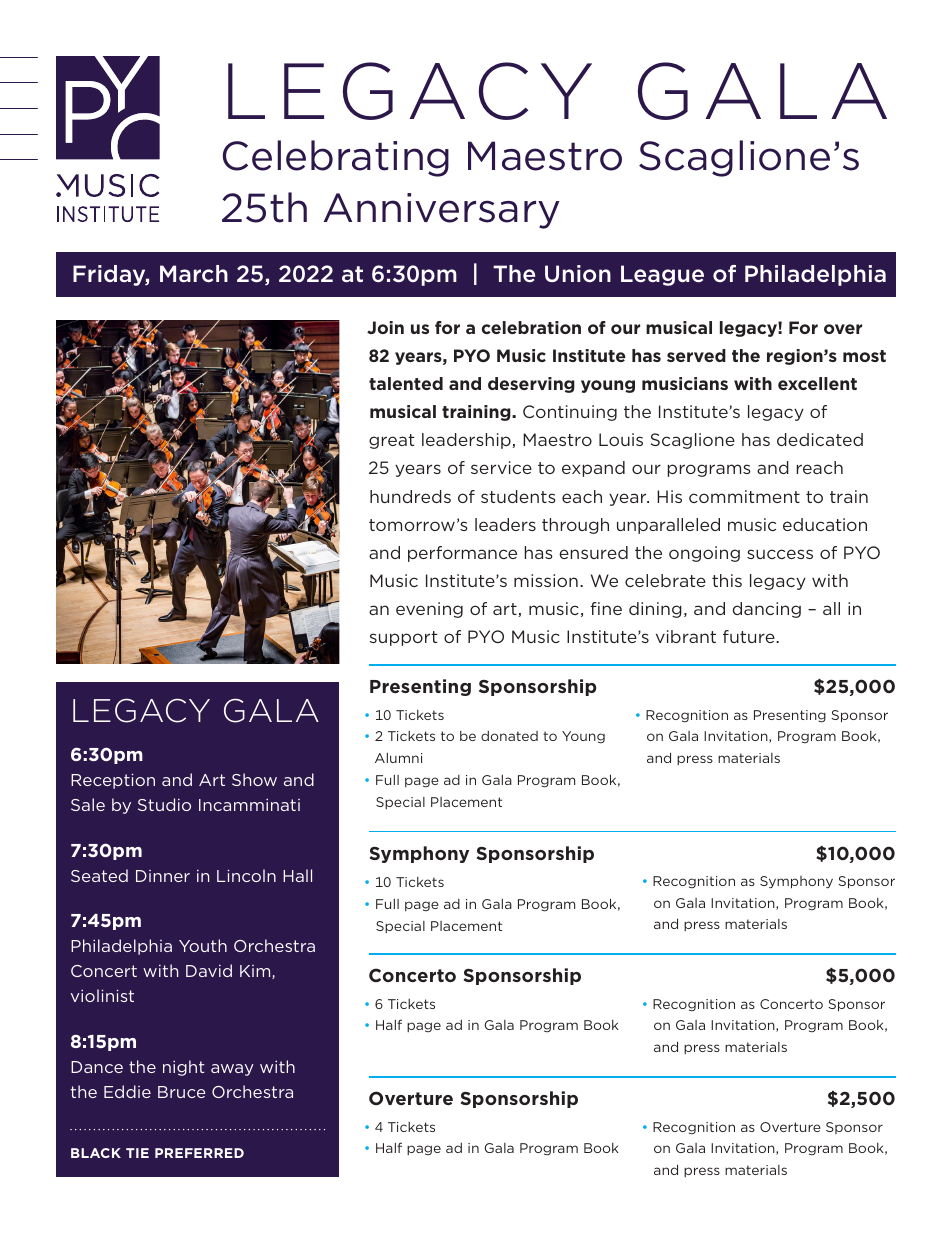 The width and height of the screenshot is (952, 1233). What do you see at coordinates (820, 439) in the screenshot?
I see `dedicated` at bounding box center [820, 439].
